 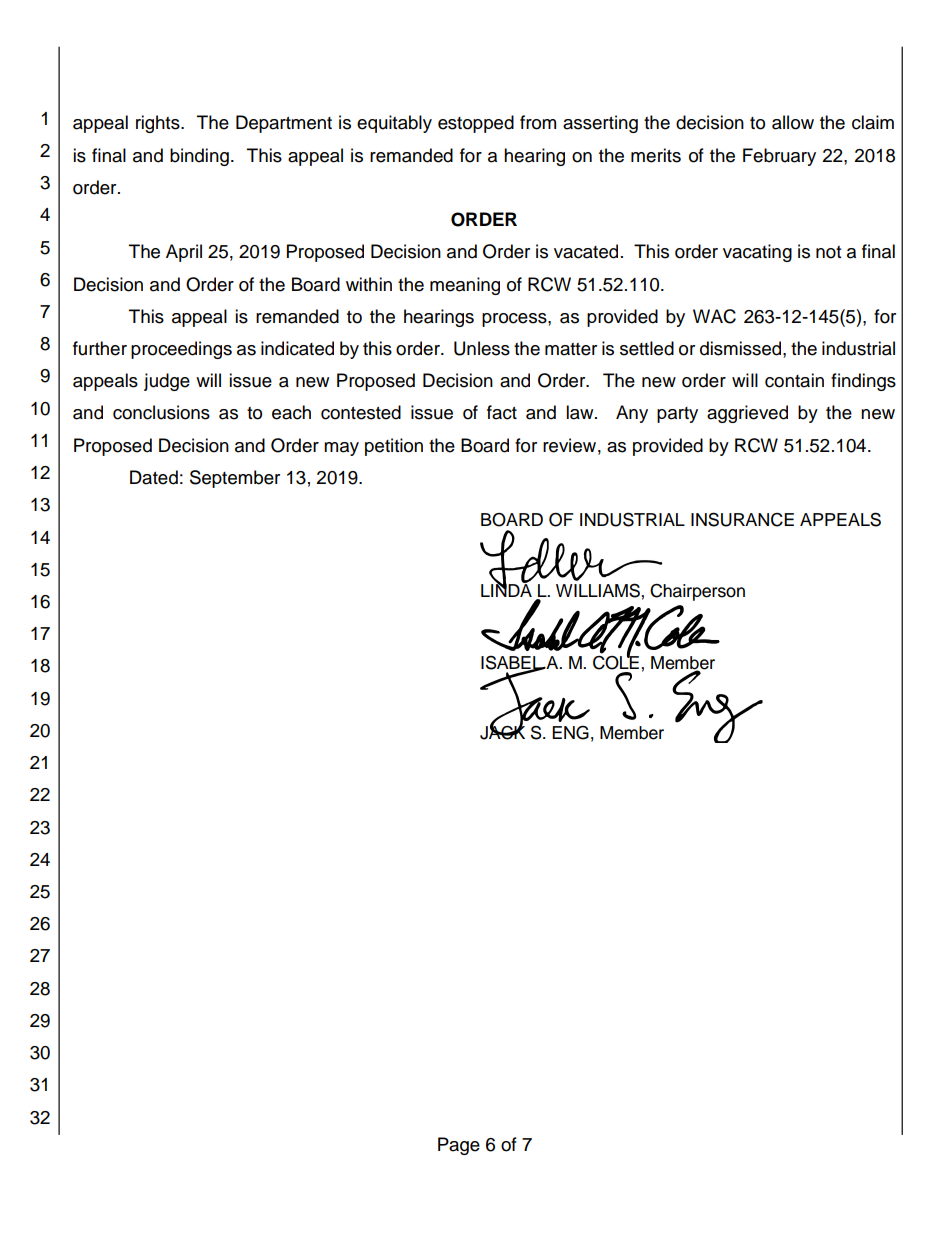 I want to click on Chairperson, so click(x=697, y=592).
